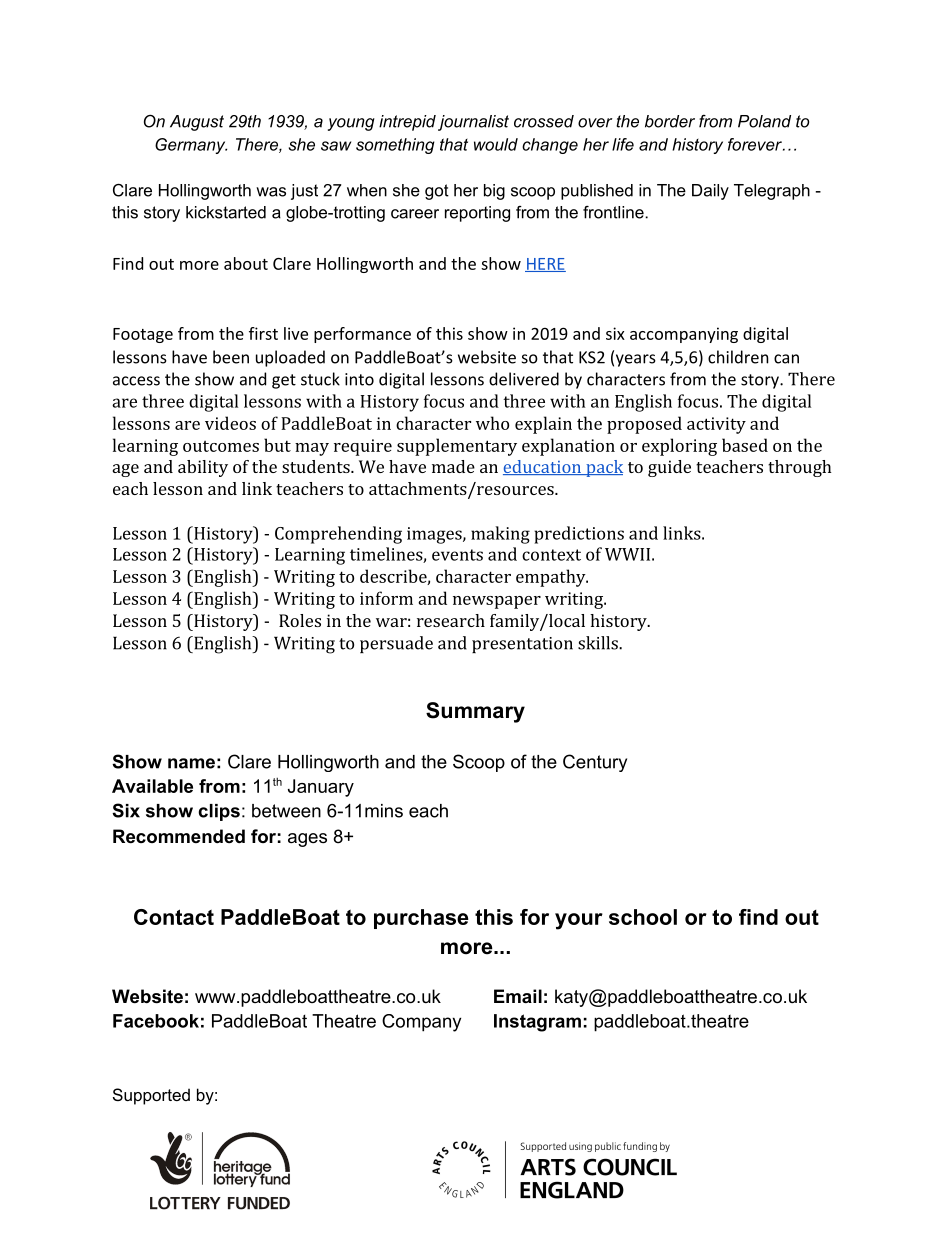  I want to click on clips, so click(219, 812).
